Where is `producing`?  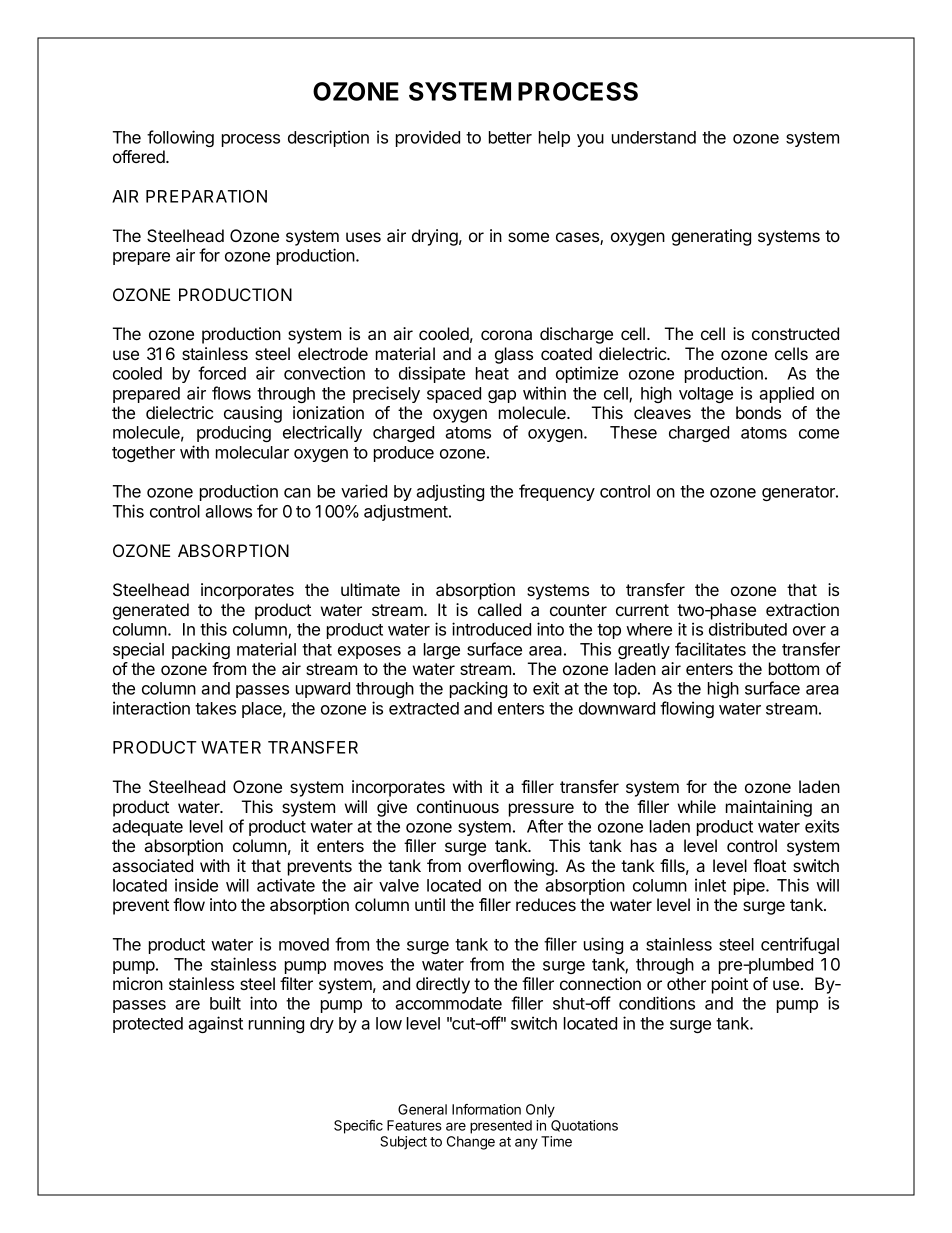 producing is located at coordinates (234, 433).
